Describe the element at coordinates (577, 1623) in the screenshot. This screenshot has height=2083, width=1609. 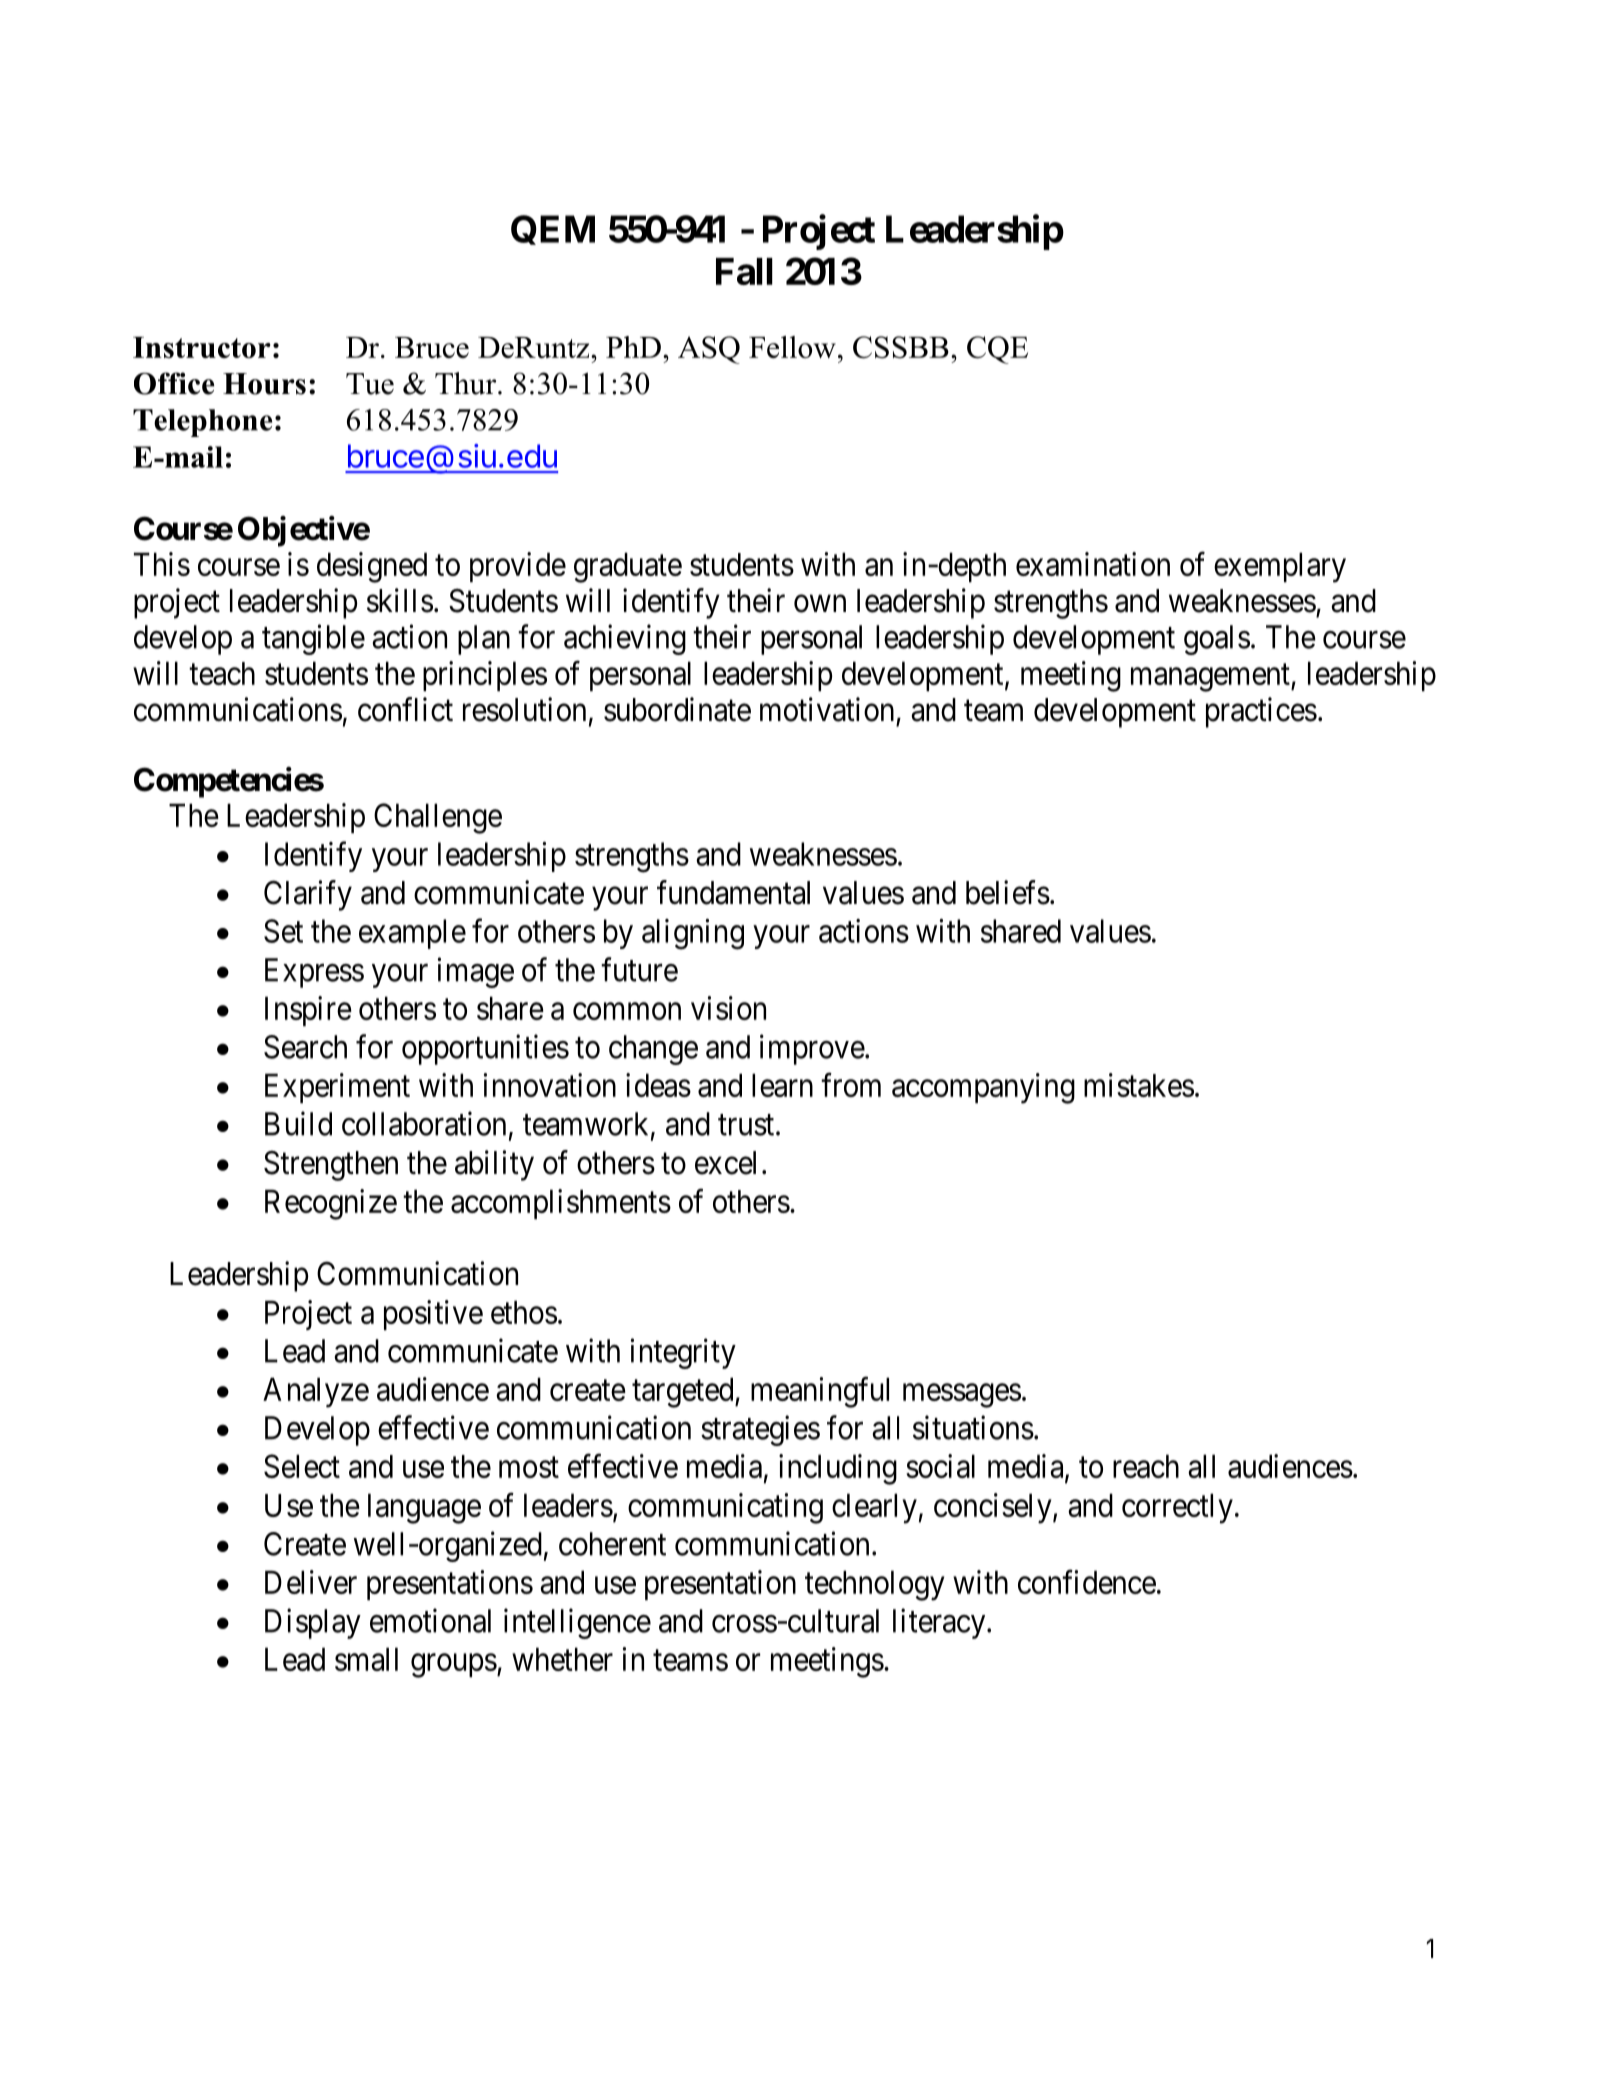
I see `intelligence` at that location.
